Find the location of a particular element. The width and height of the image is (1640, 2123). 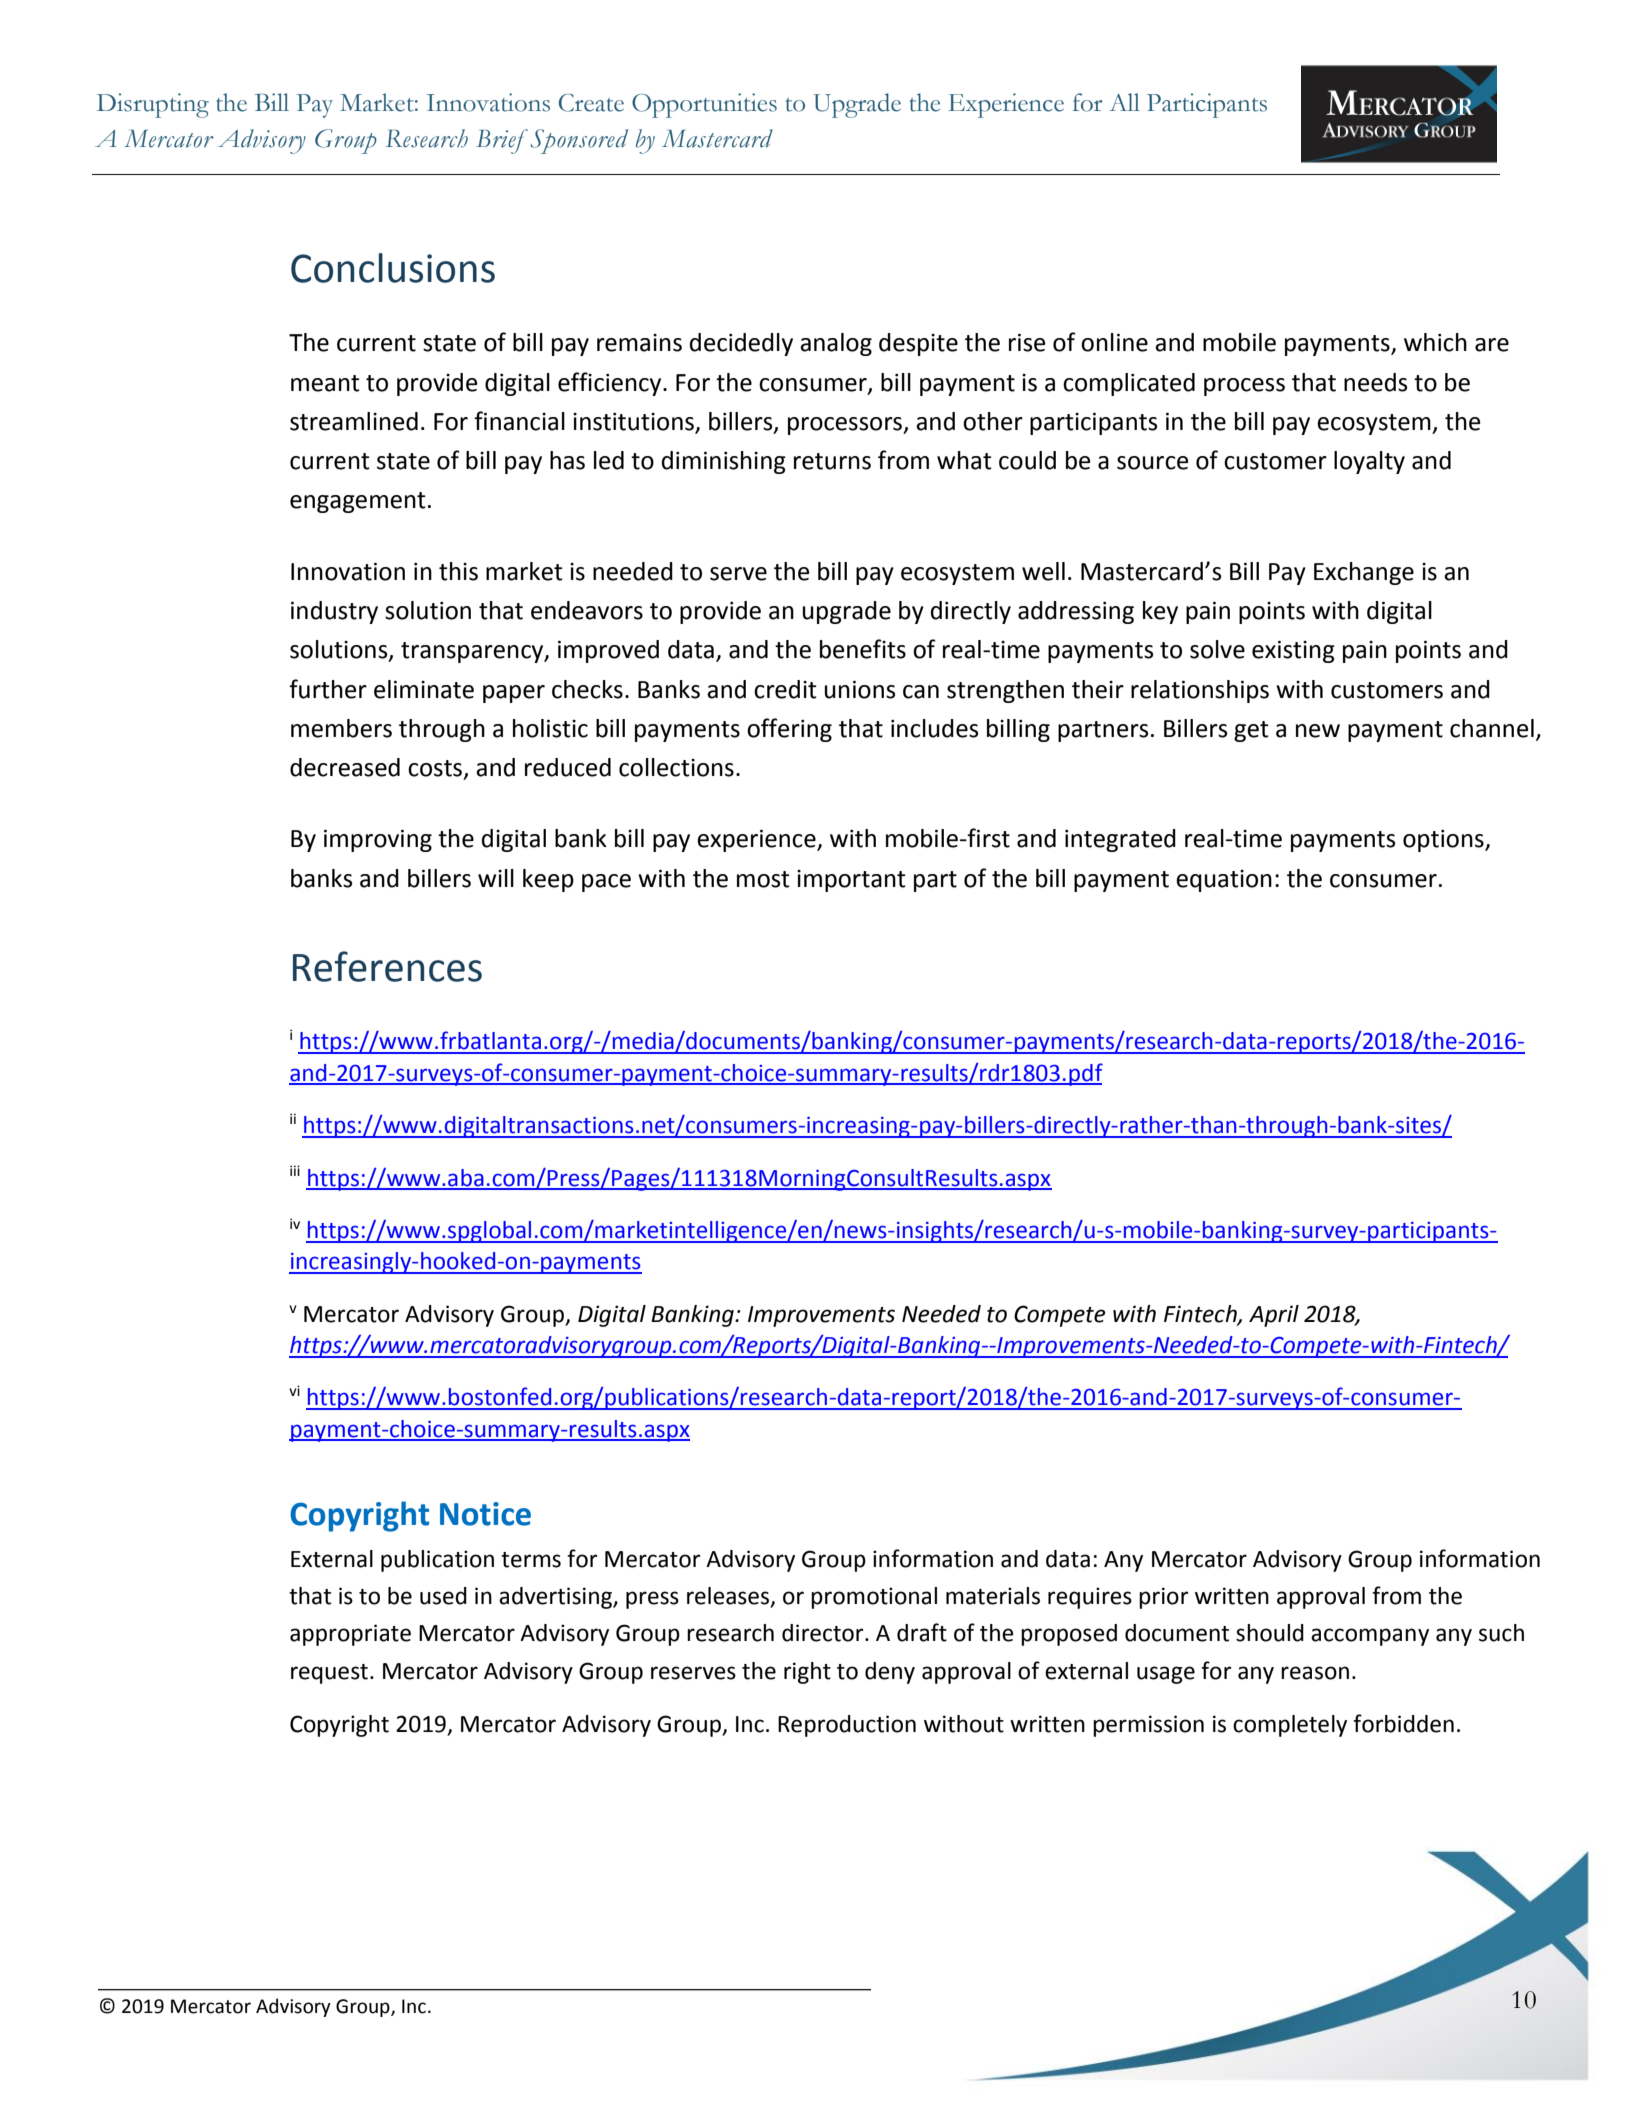

iii is located at coordinates (295, 1170).
